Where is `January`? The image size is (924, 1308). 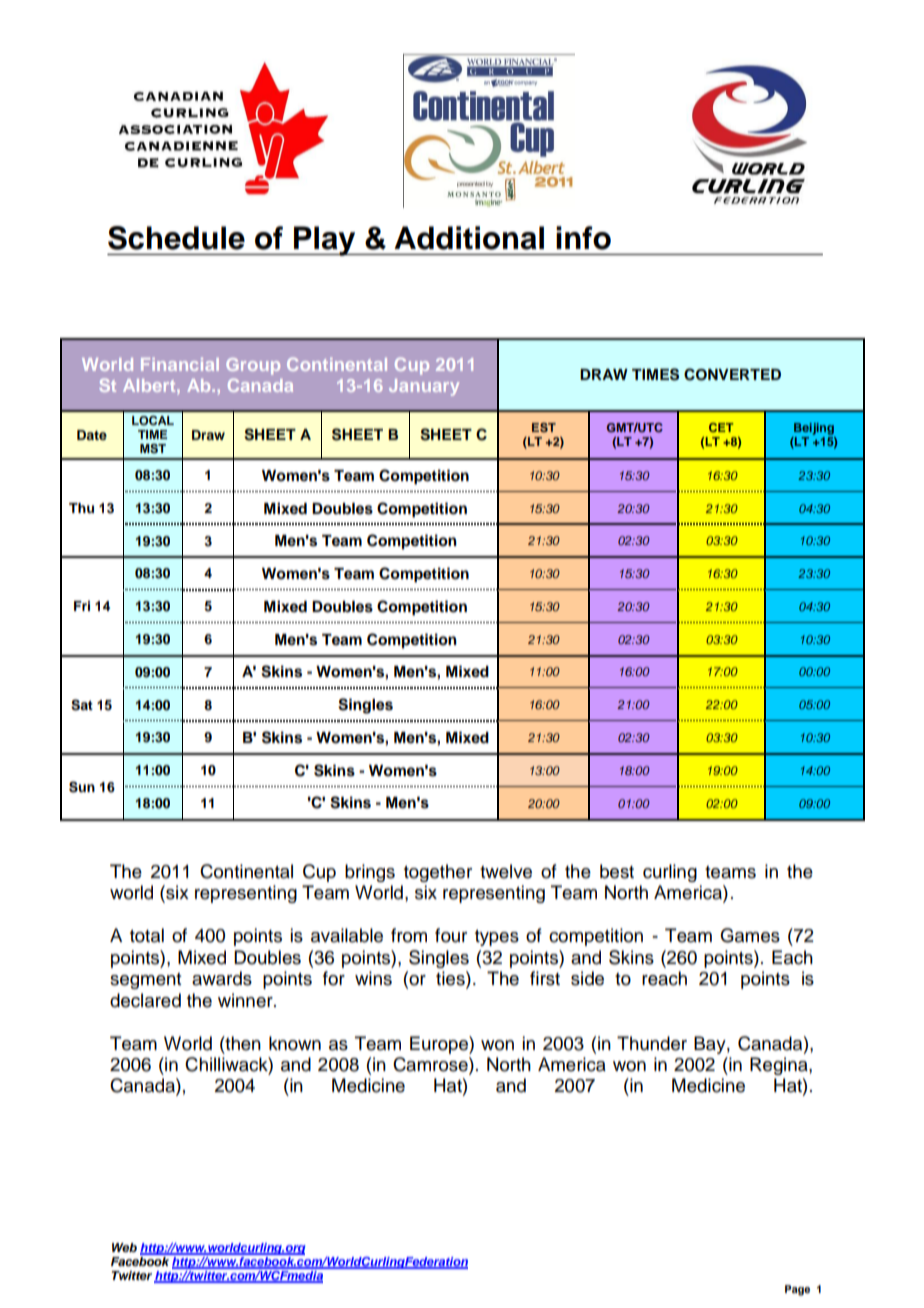 January is located at coordinates (424, 387).
